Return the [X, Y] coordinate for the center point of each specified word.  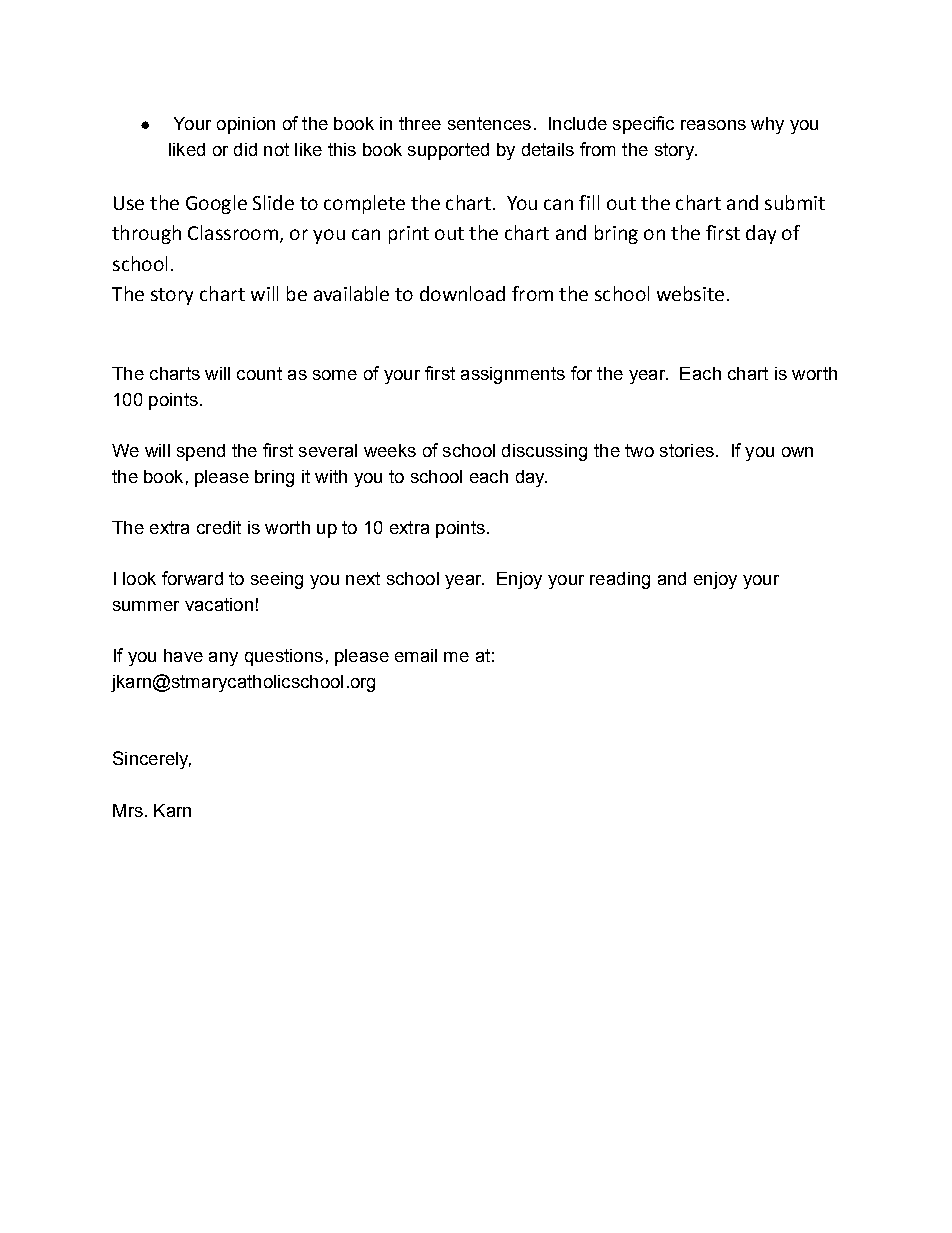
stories [687, 450]
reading [620, 580]
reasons [713, 125]
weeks [390, 450]
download [462, 293]
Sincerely [152, 760]
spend [201, 452]
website [690, 293]
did [245, 149]
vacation [219, 604]
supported [448, 151]
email [416, 655]
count [259, 373]
